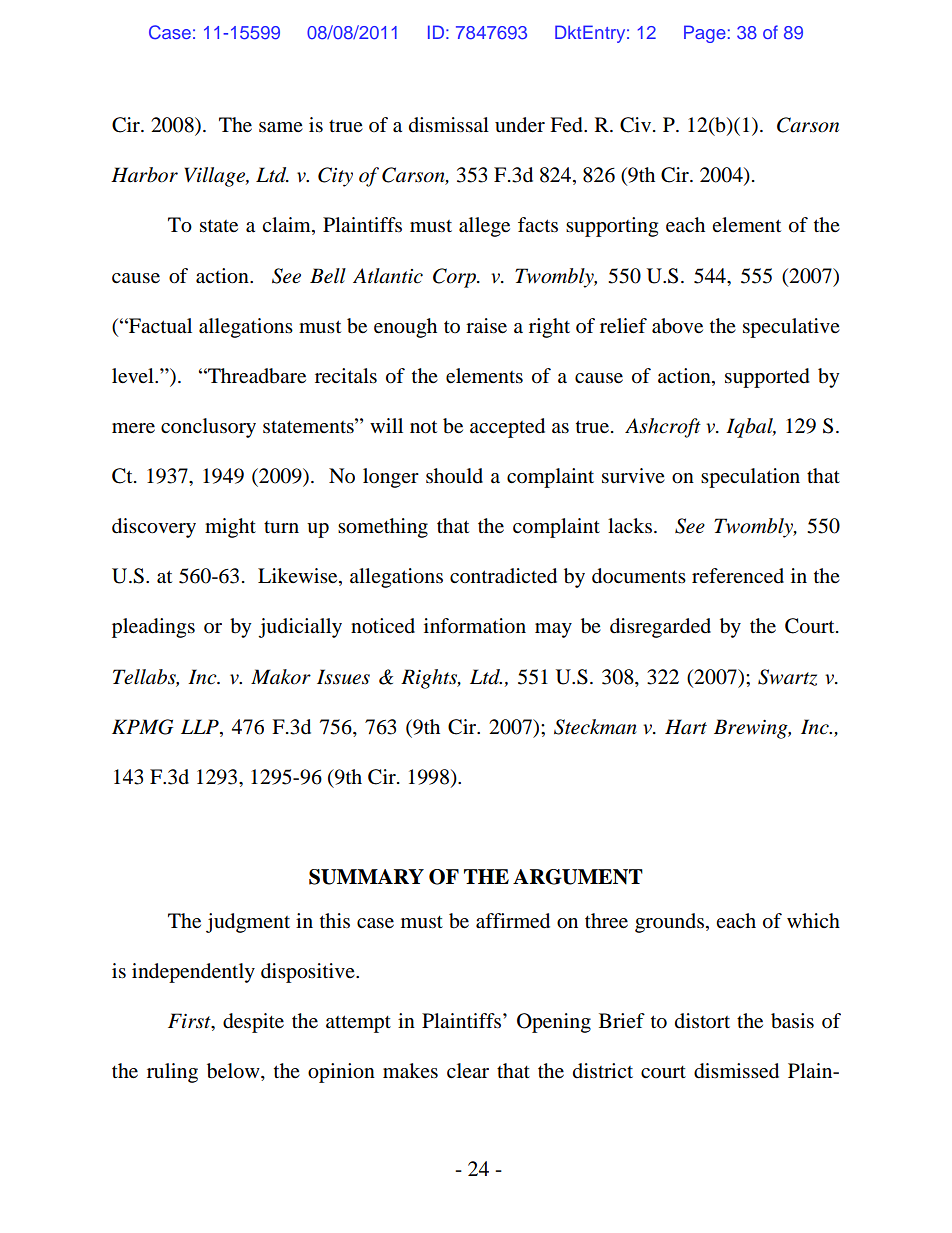 The height and width of the document is (1233, 952). I want to click on contradicted, so click(503, 576).
